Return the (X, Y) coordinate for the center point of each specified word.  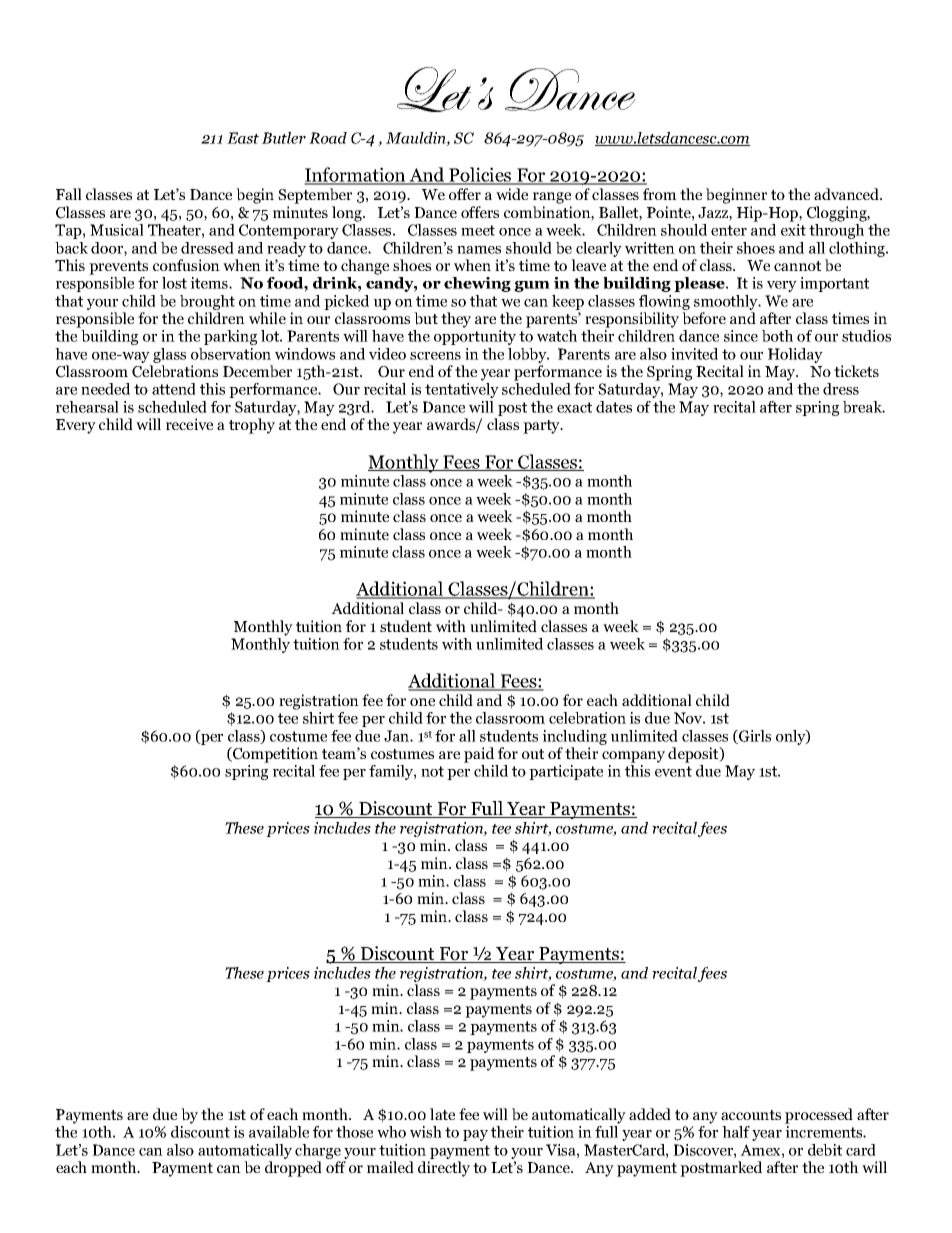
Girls (754, 737)
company (633, 757)
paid (479, 755)
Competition (274, 755)
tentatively (462, 390)
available (279, 1132)
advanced (847, 194)
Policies (480, 176)
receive (189, 424)
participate (566, 772)
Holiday (795, 355)
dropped (293, 1169)
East (243, 138)
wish (426, 1132)
